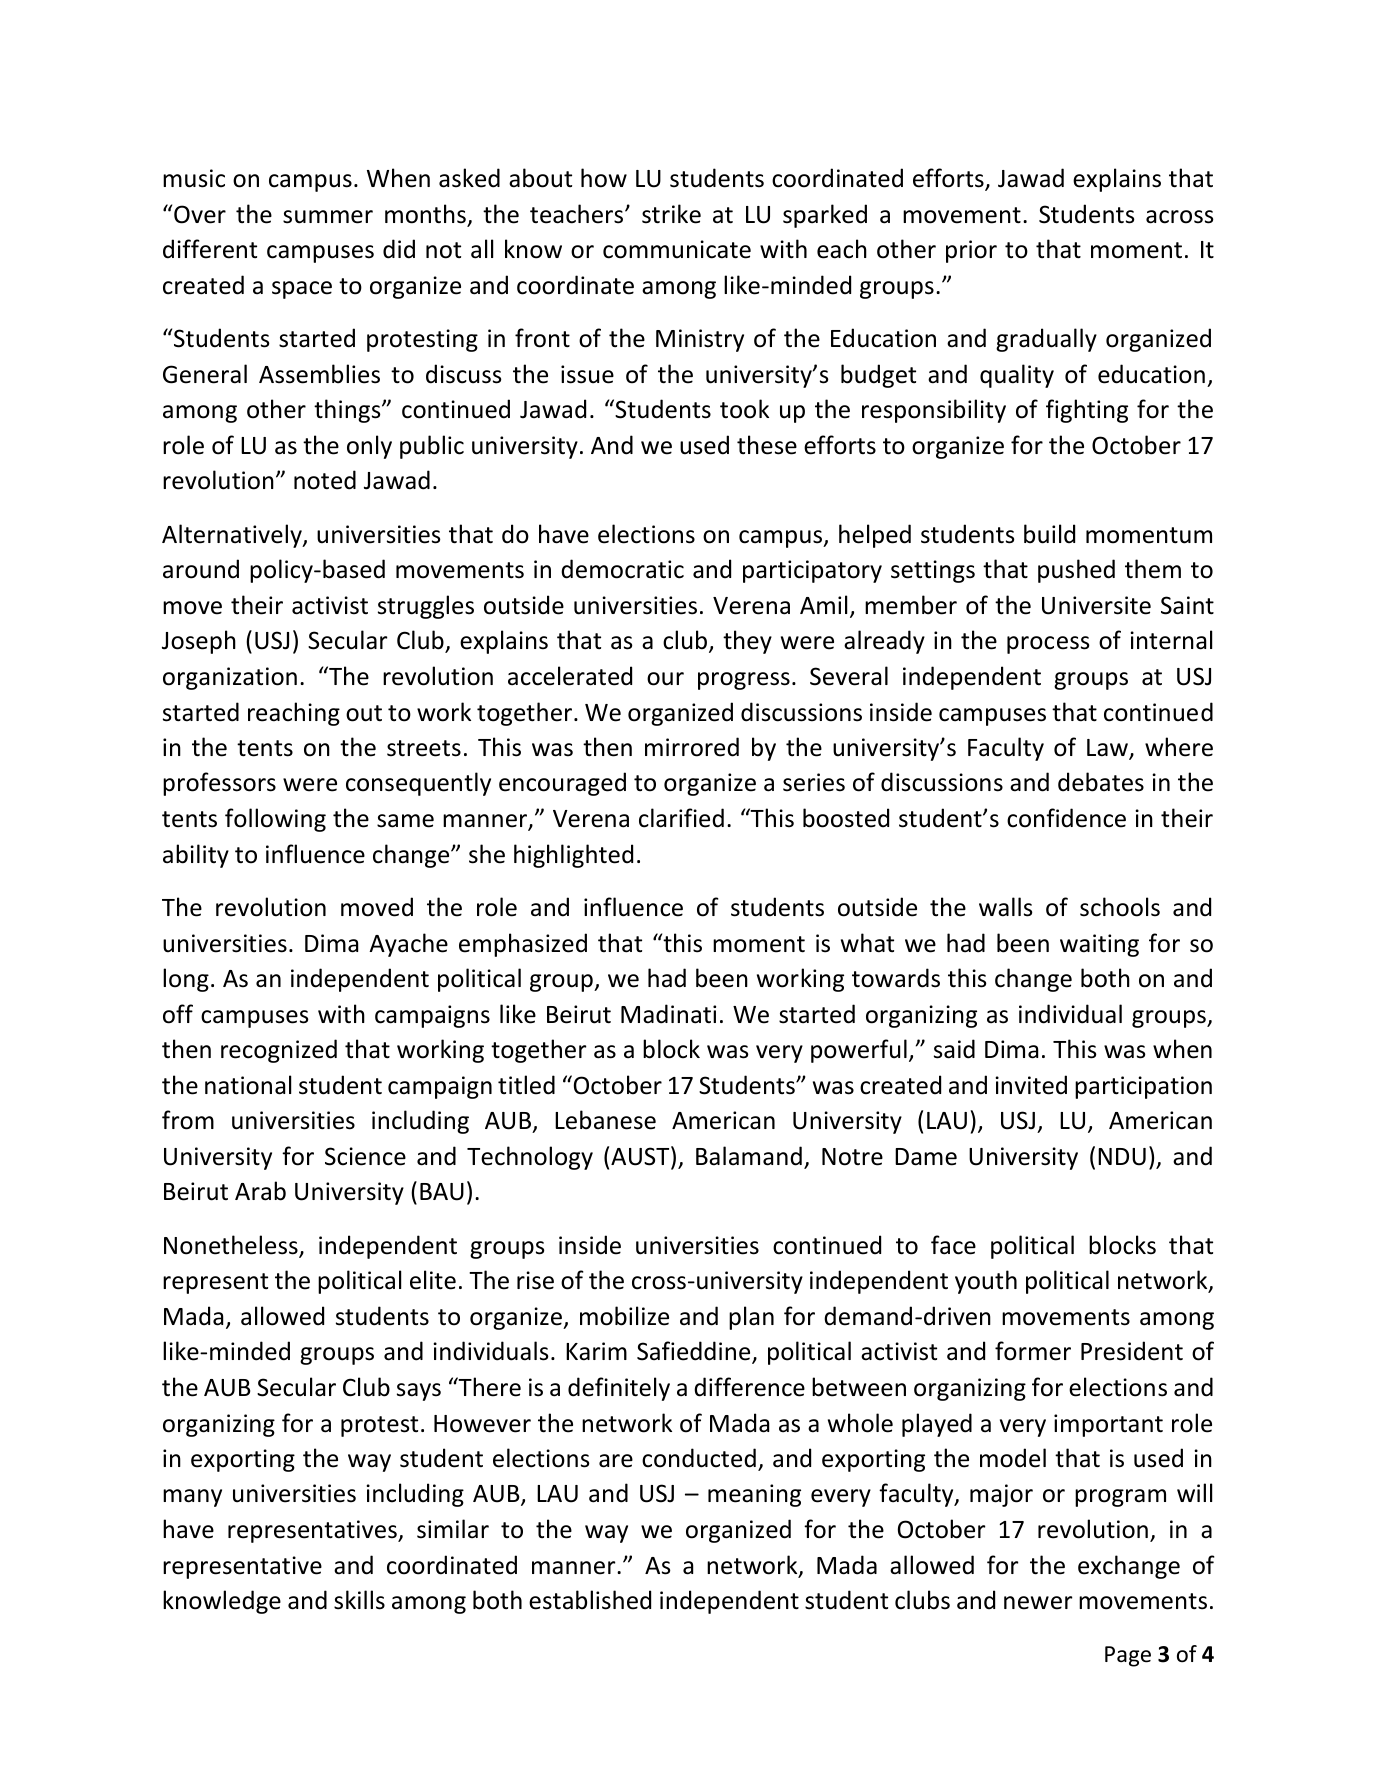  What do you see at coordinates (986, 1282) in the screenshot?
I see `youth` at bounding box center [986, 1282].
